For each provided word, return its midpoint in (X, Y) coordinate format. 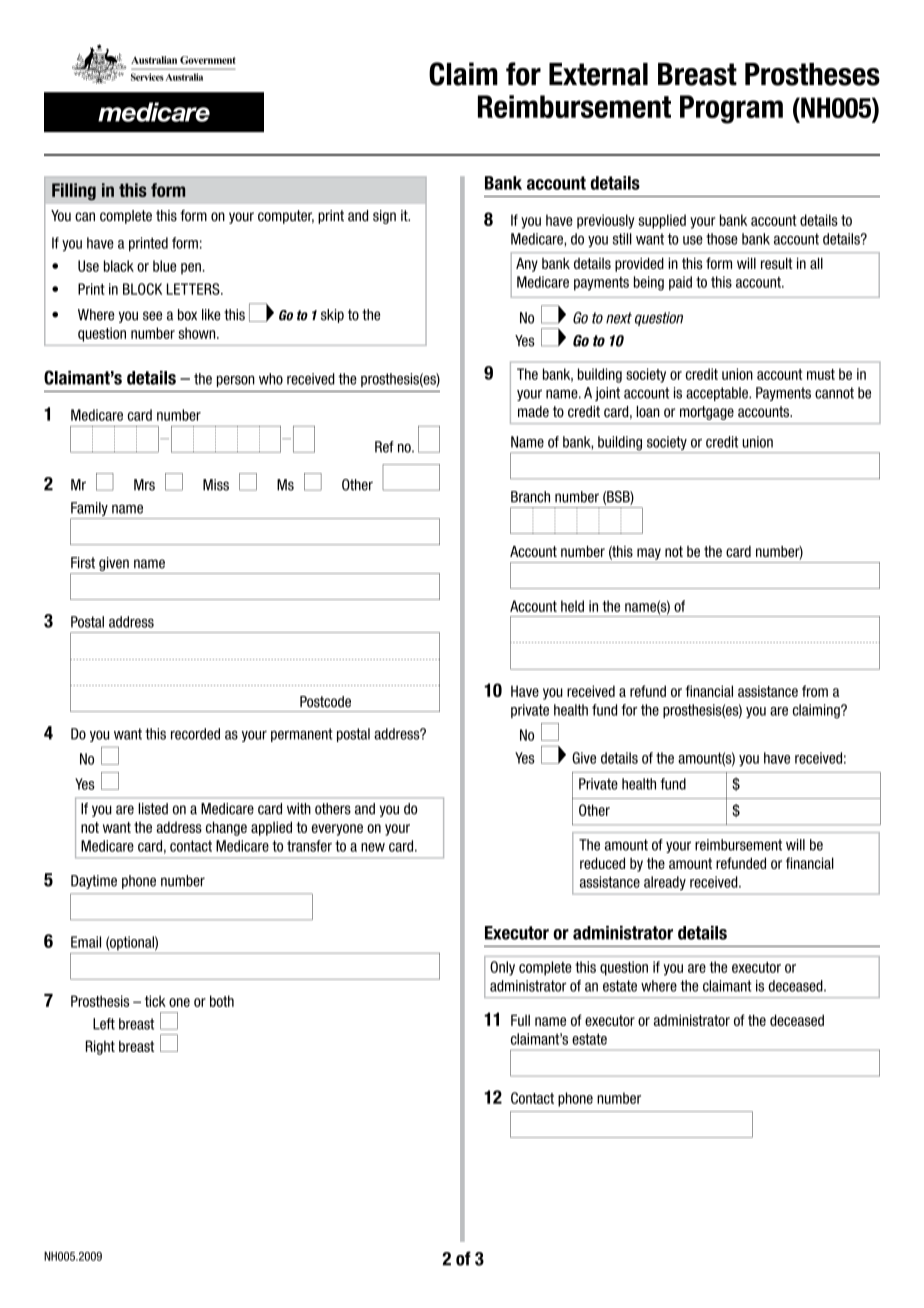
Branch (530, 497)
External (598, 74)
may (649, 554)
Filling (74, 191)
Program (731, 109)
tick (155, 1001)
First (83, 563)
